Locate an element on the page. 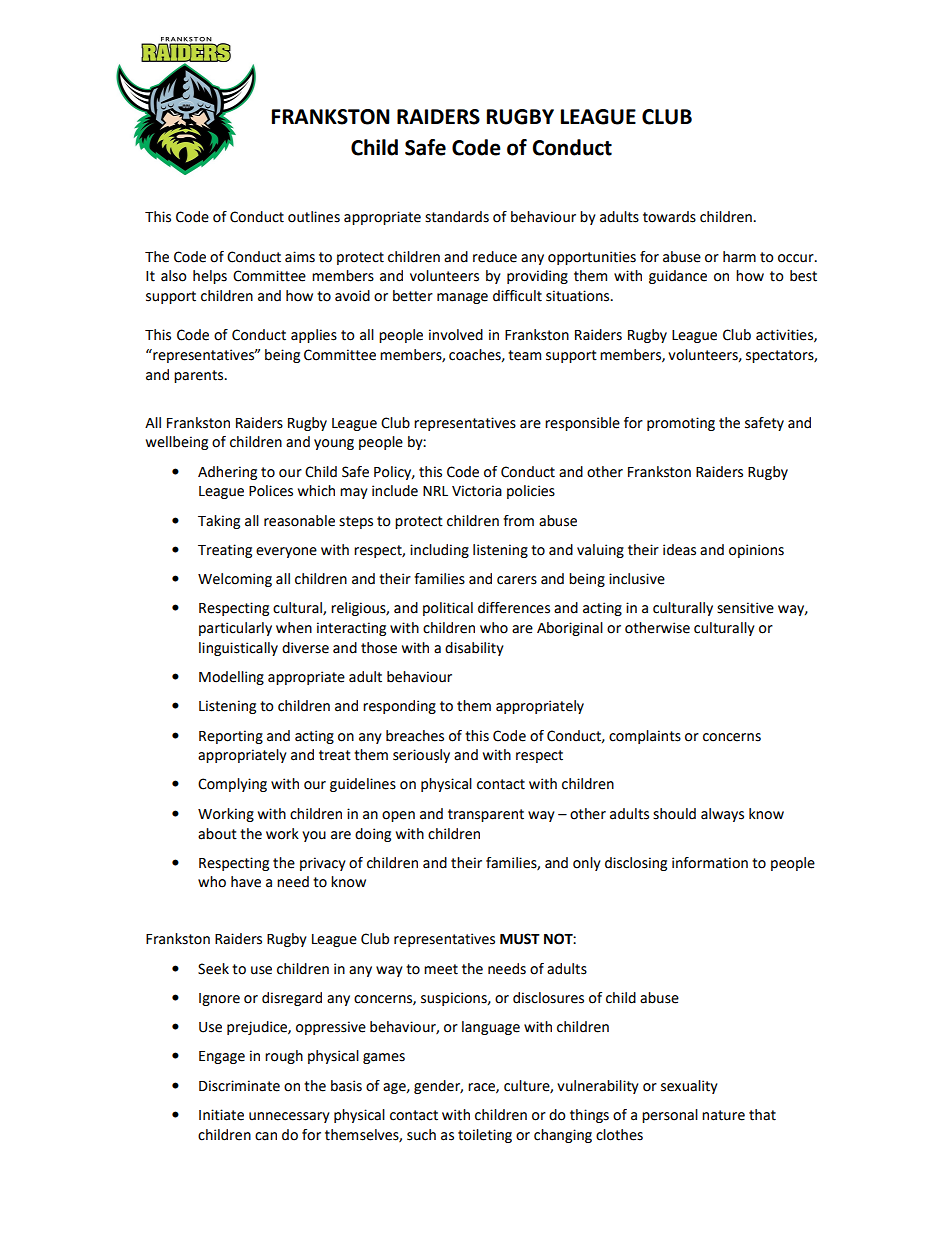 The width and height of the image is (952, 1233). disability is located at coordinates (474, 649).
